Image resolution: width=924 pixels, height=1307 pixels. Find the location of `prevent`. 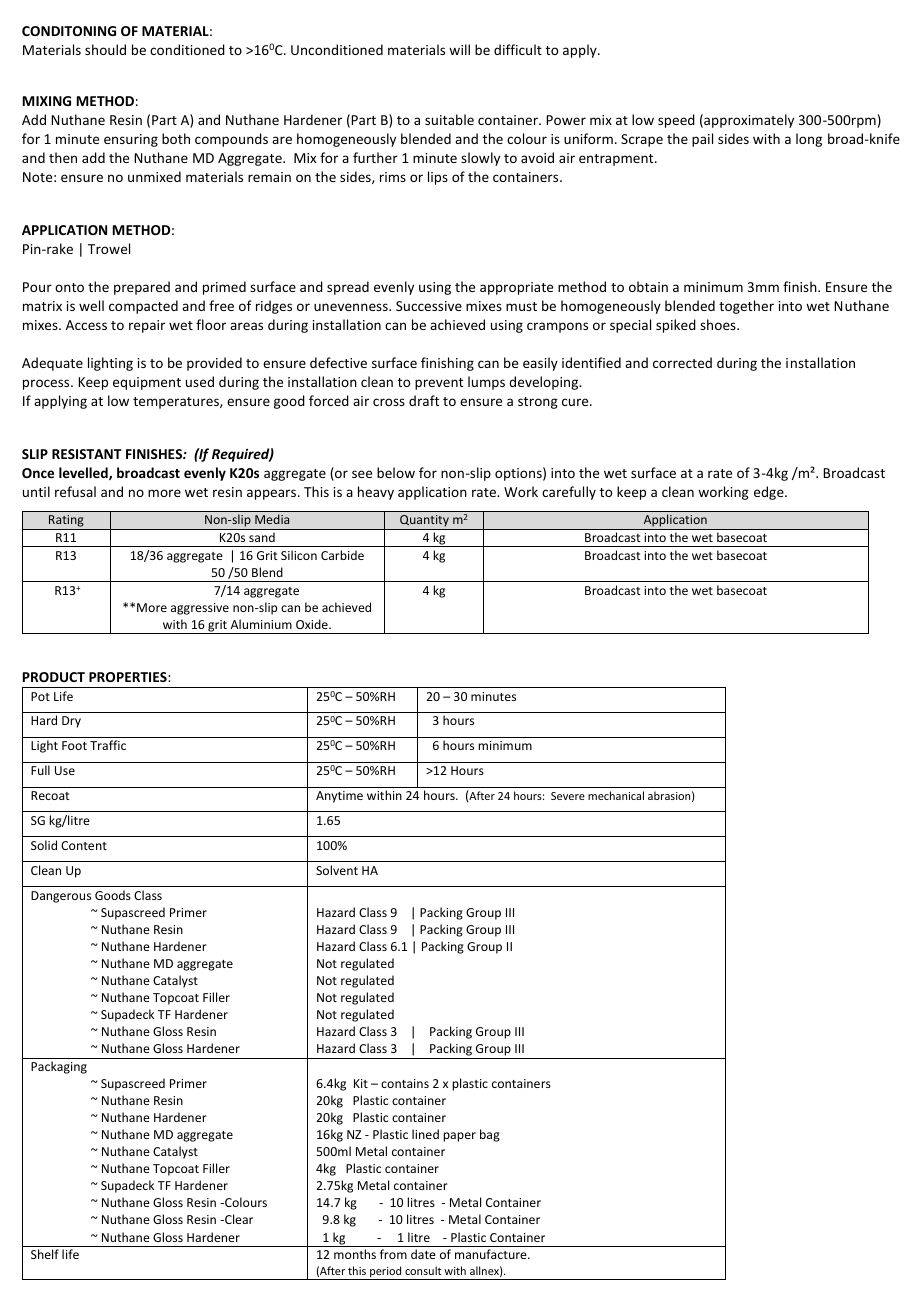

prevent is located at coordinates (439, 384).
